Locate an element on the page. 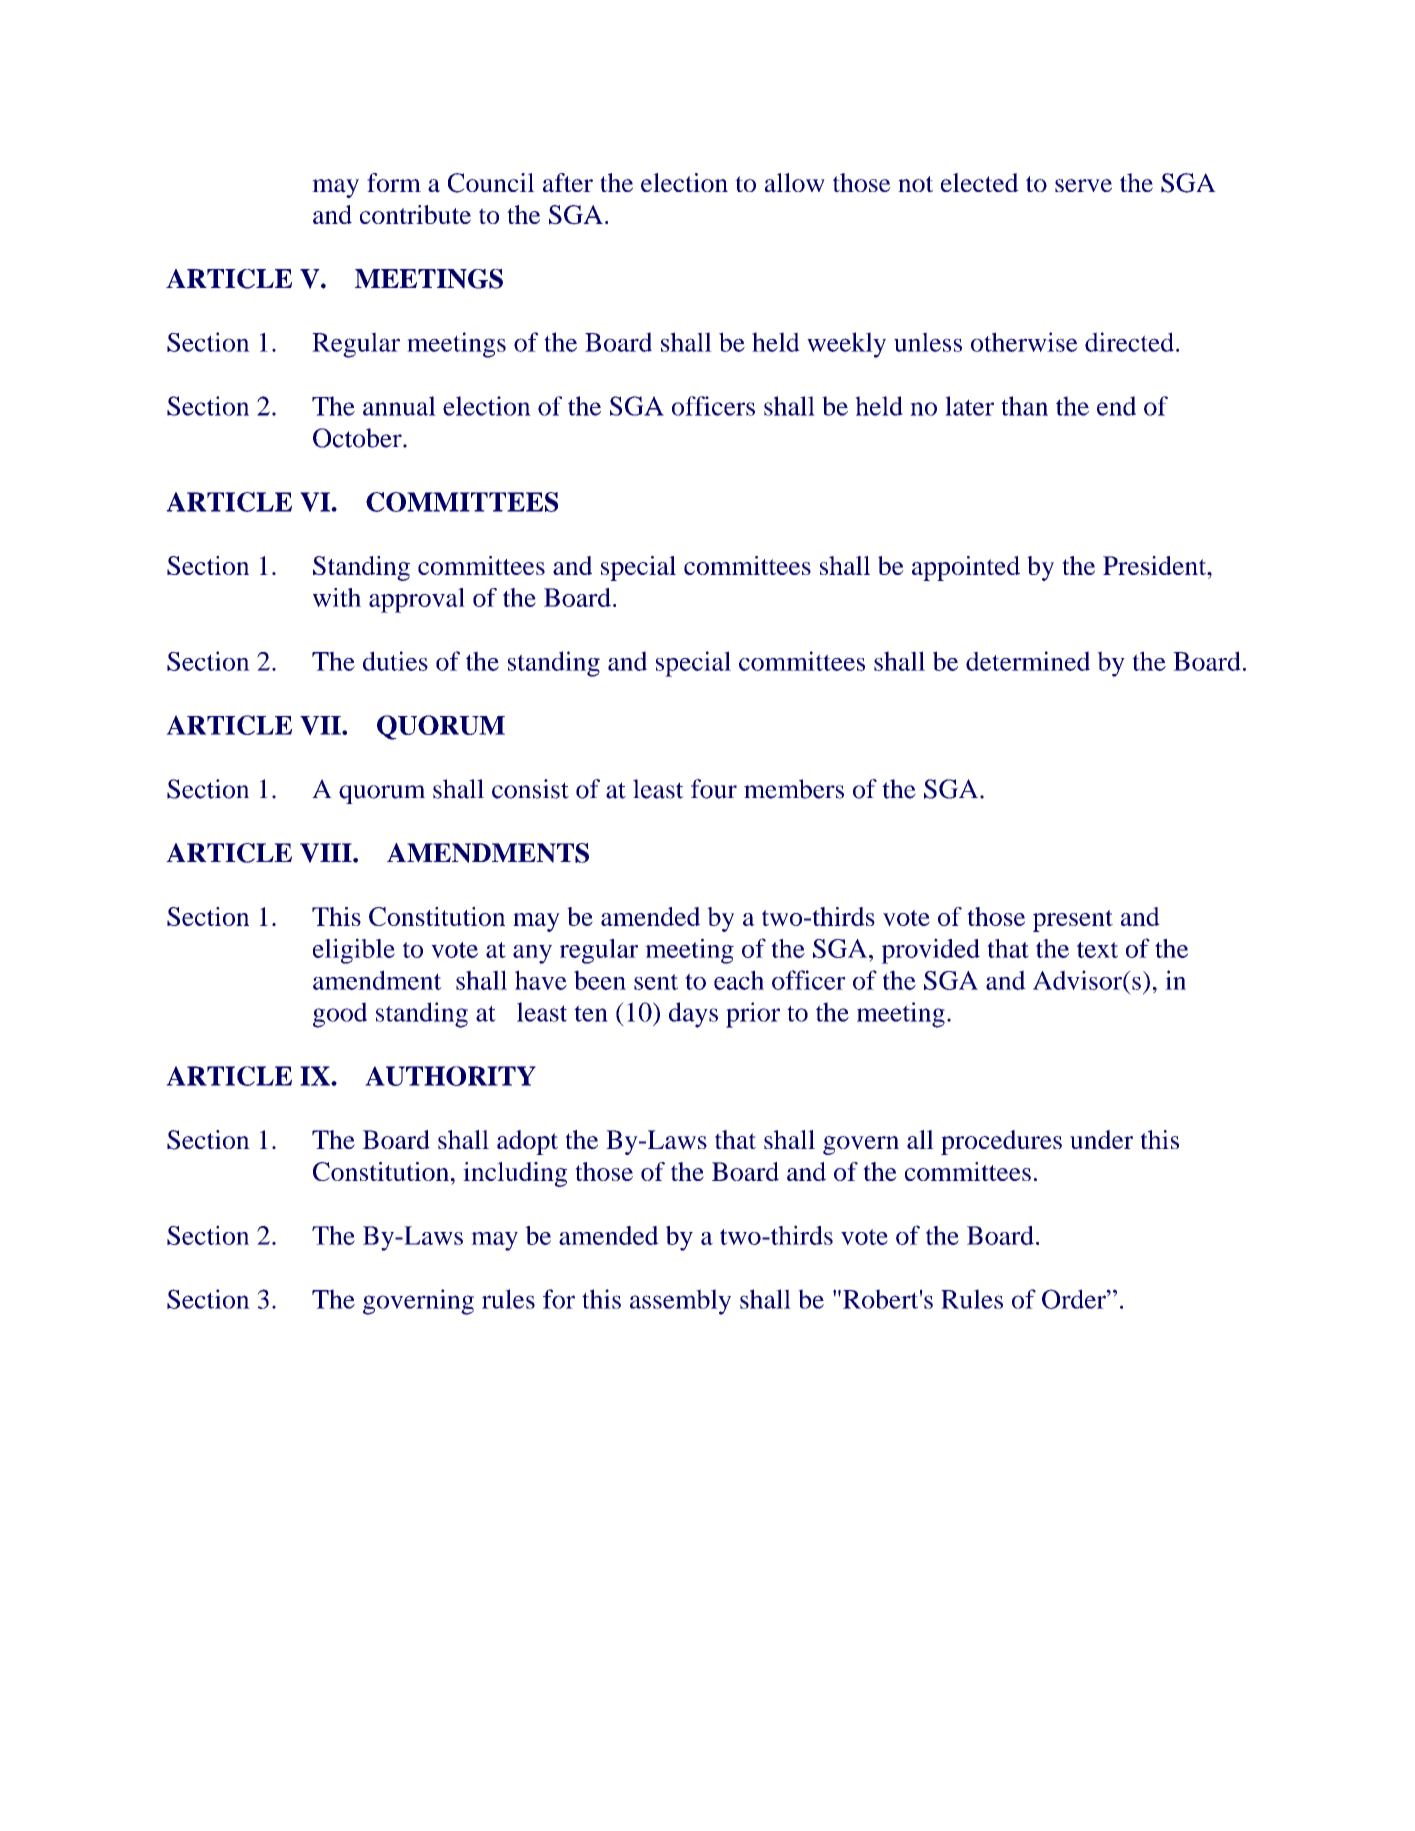 The width and height of the document is (1415, 1831). determined is located at coordinates (1028, 661).
